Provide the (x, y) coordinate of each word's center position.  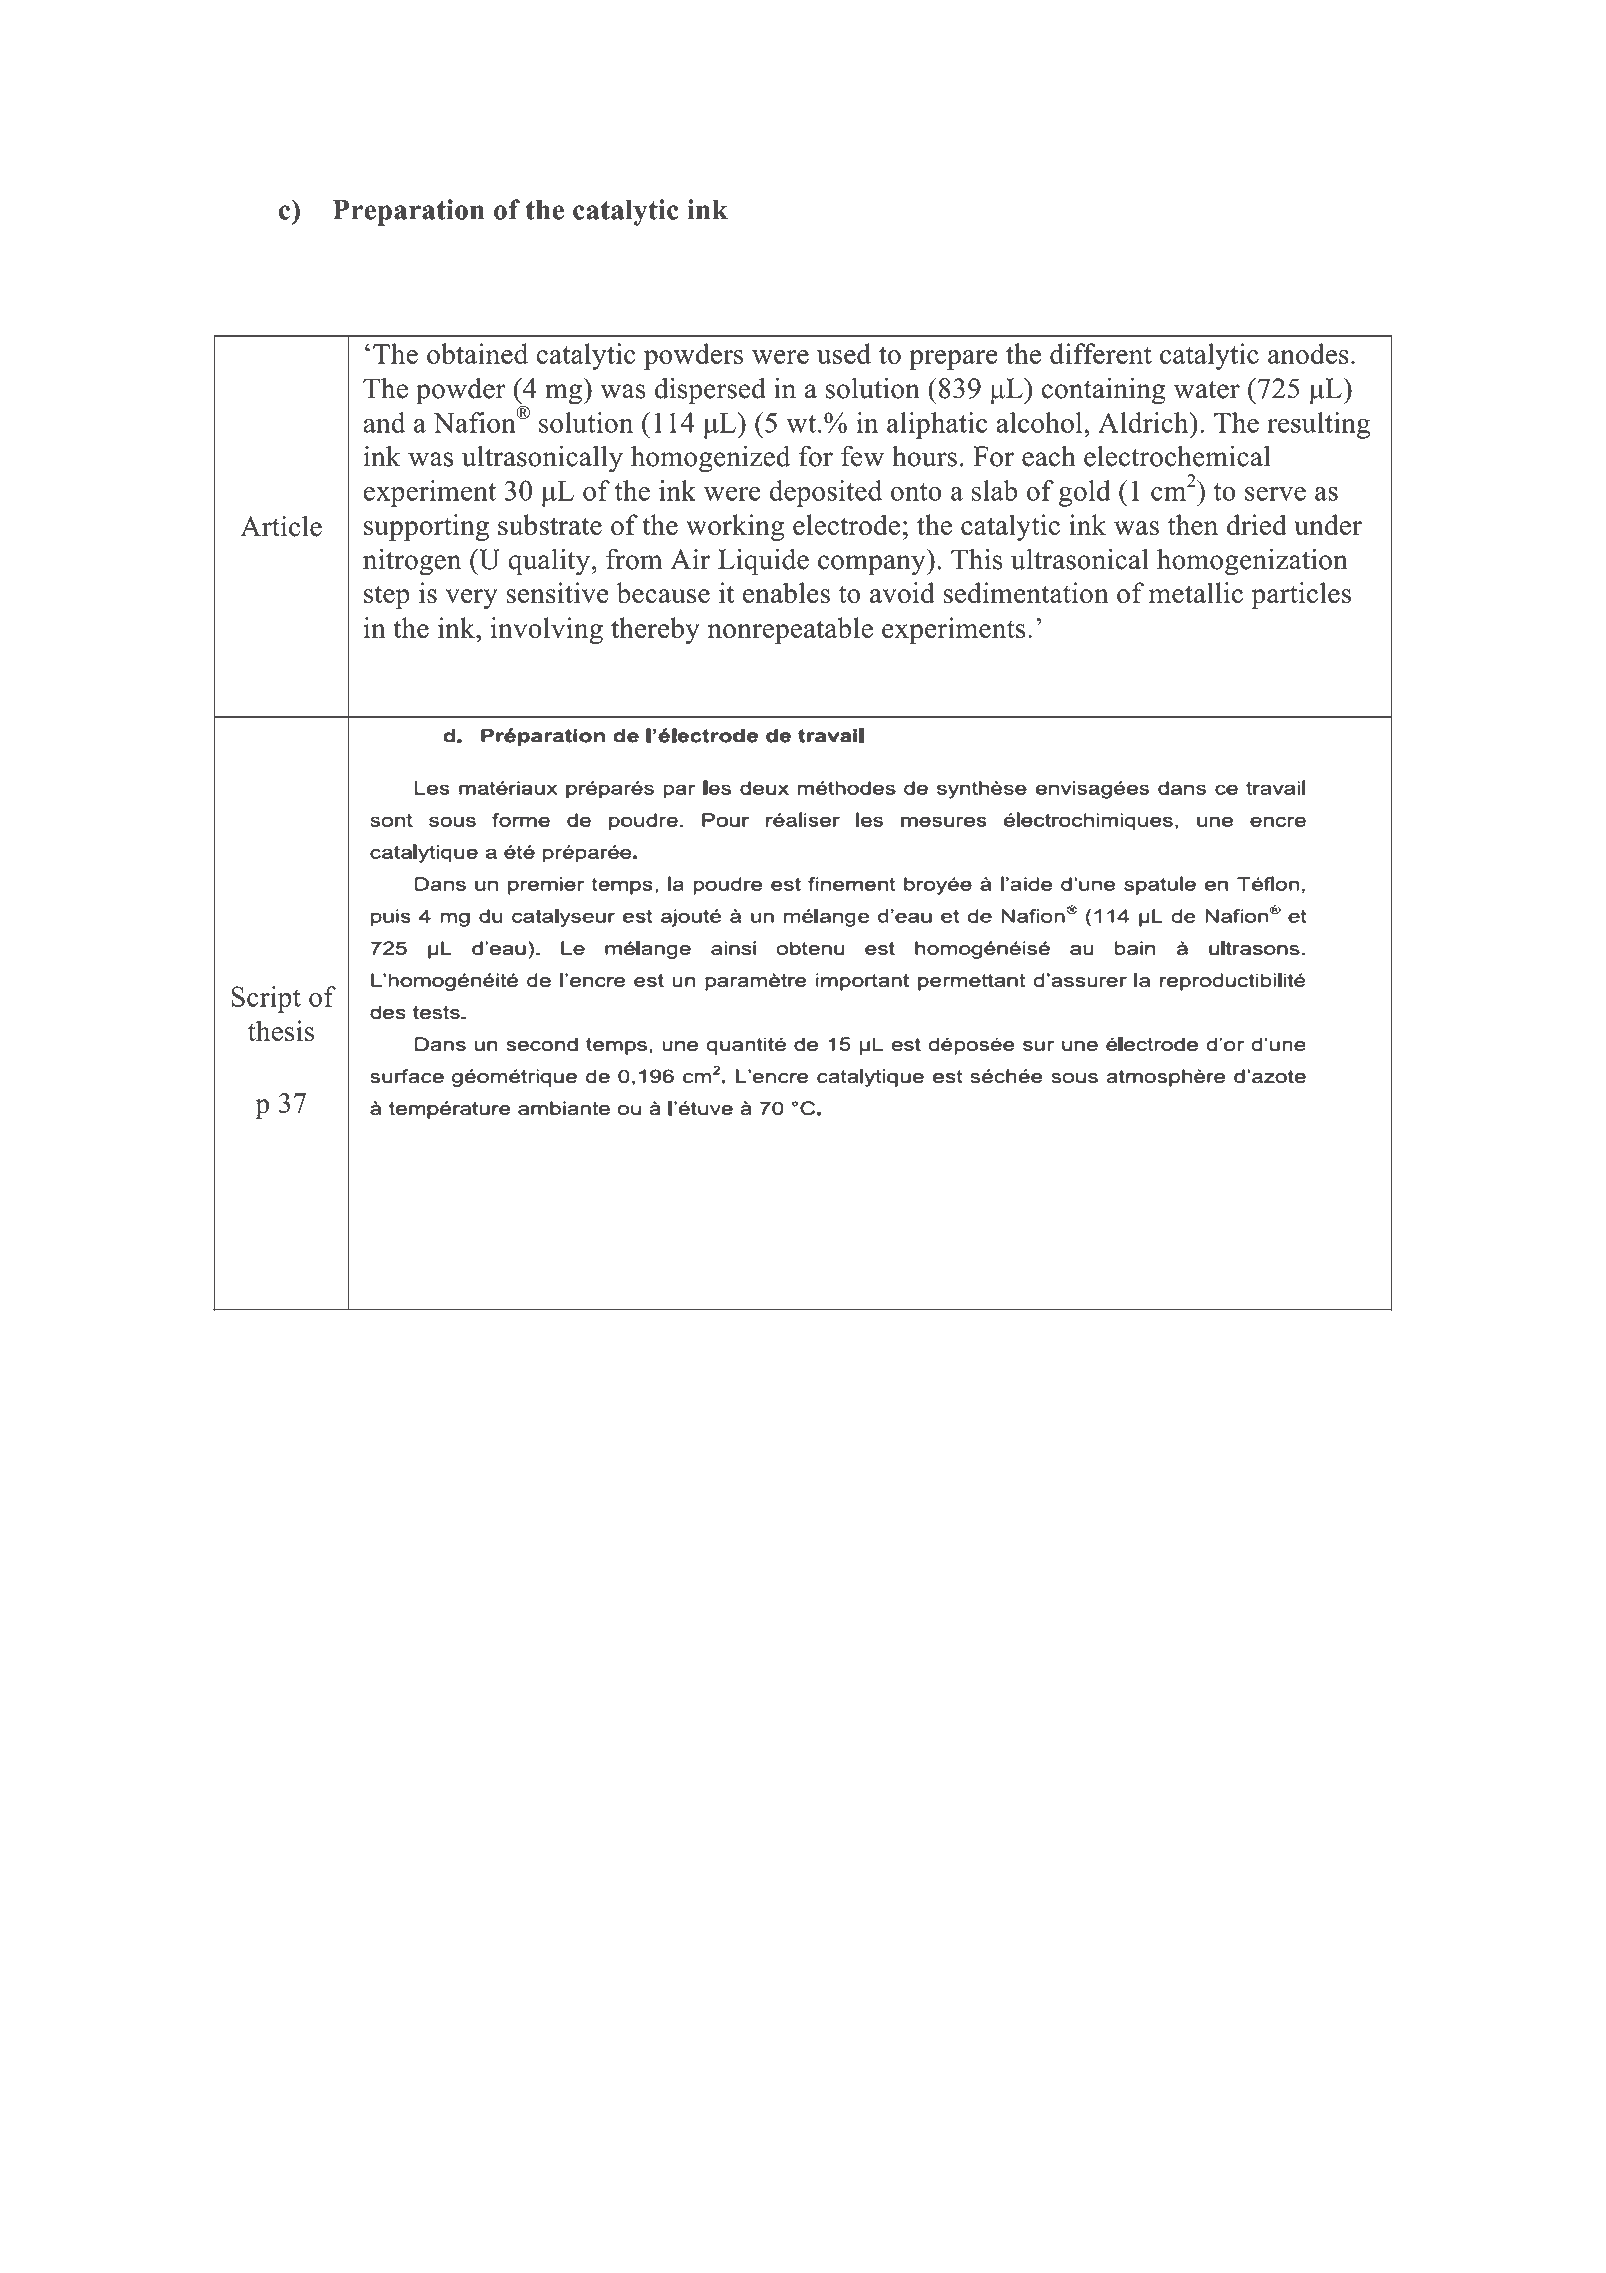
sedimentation (1026, 593)
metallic (1196, 592)
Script (266, 999)
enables (786, 593)
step (387, 597)
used (844, 353)
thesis (281, 1031)
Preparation (408, 212)
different (1101, 353)
